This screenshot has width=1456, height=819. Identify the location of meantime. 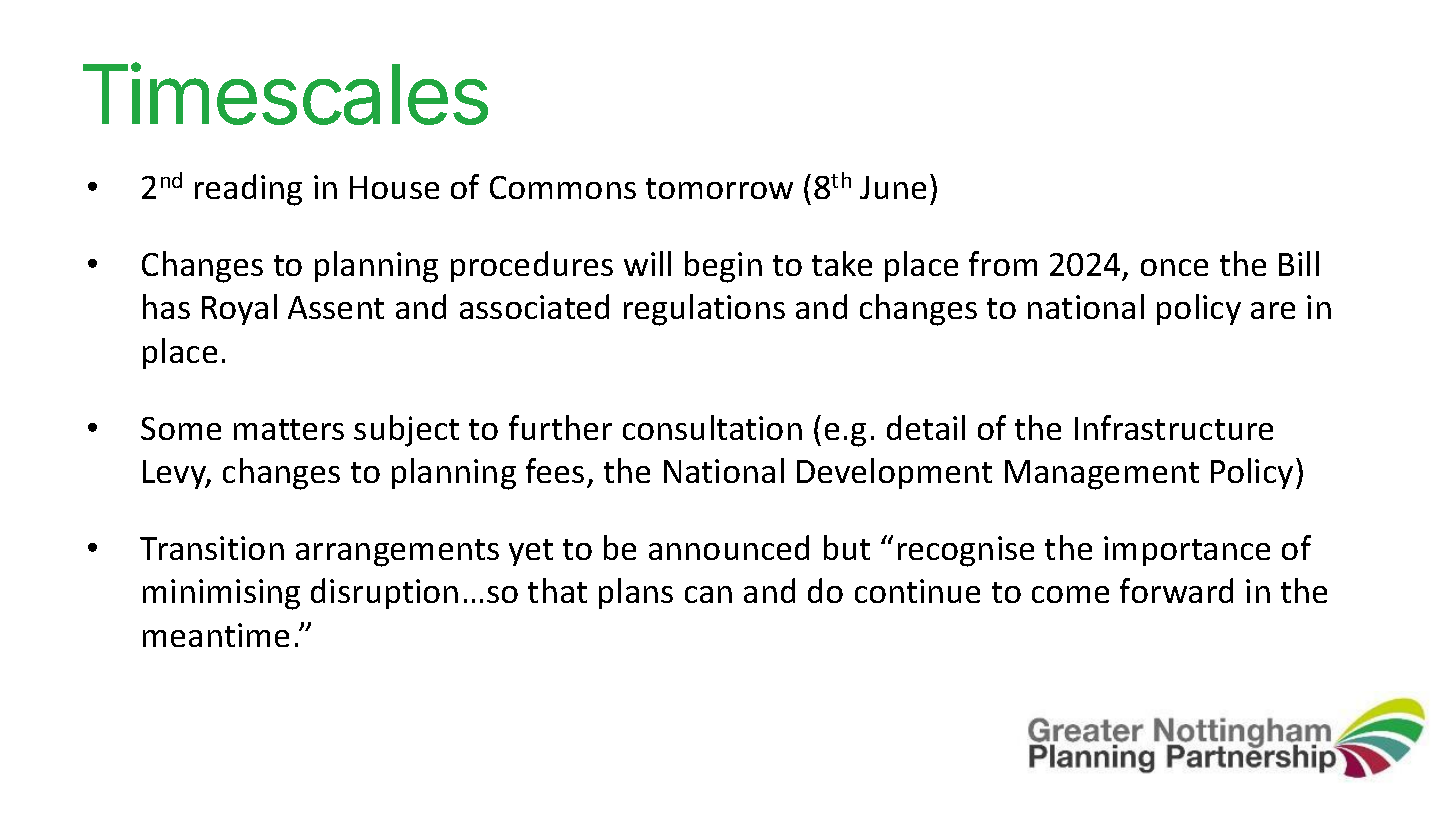
(216, 635).
